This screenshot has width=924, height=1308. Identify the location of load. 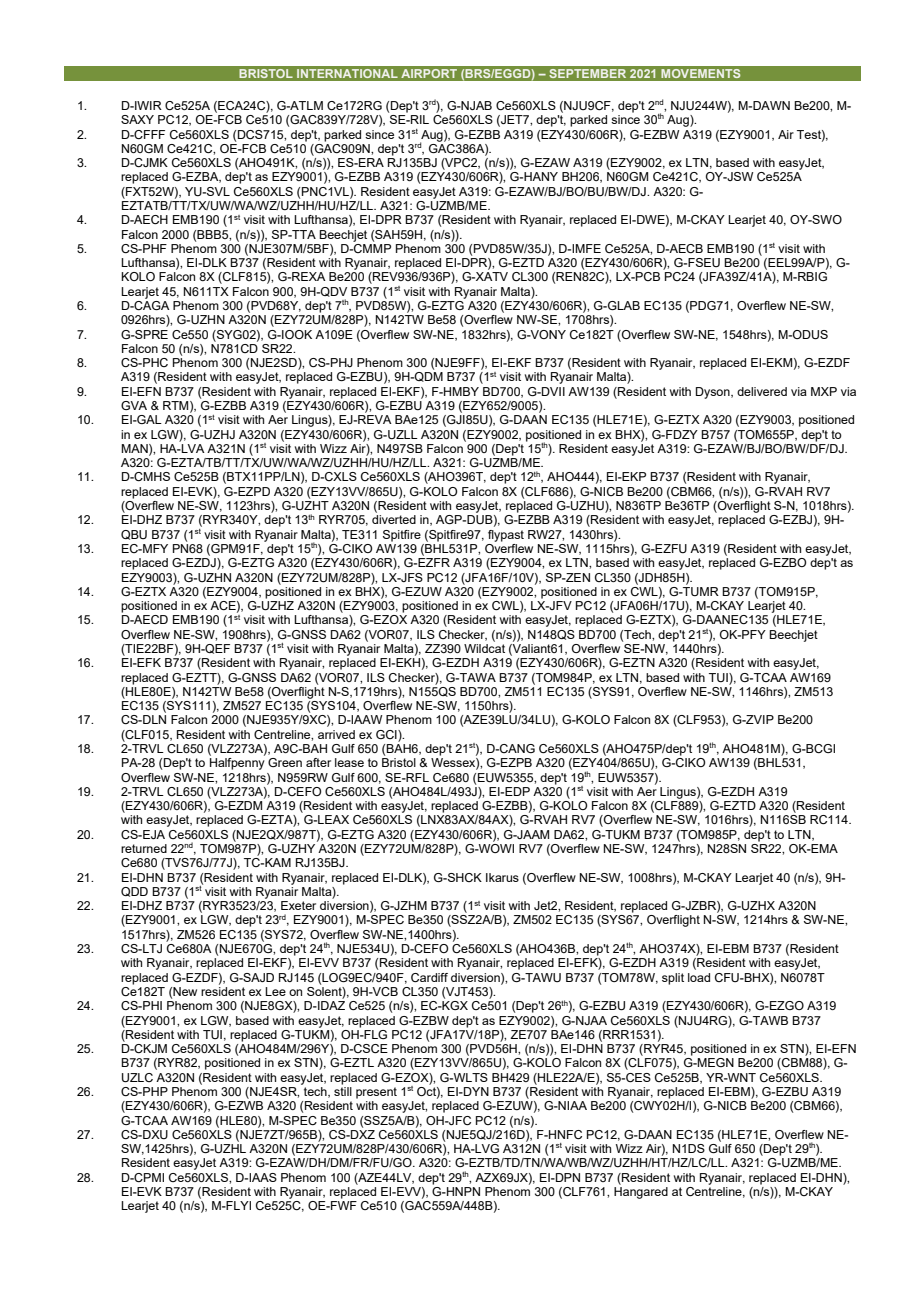
(699, 977).
